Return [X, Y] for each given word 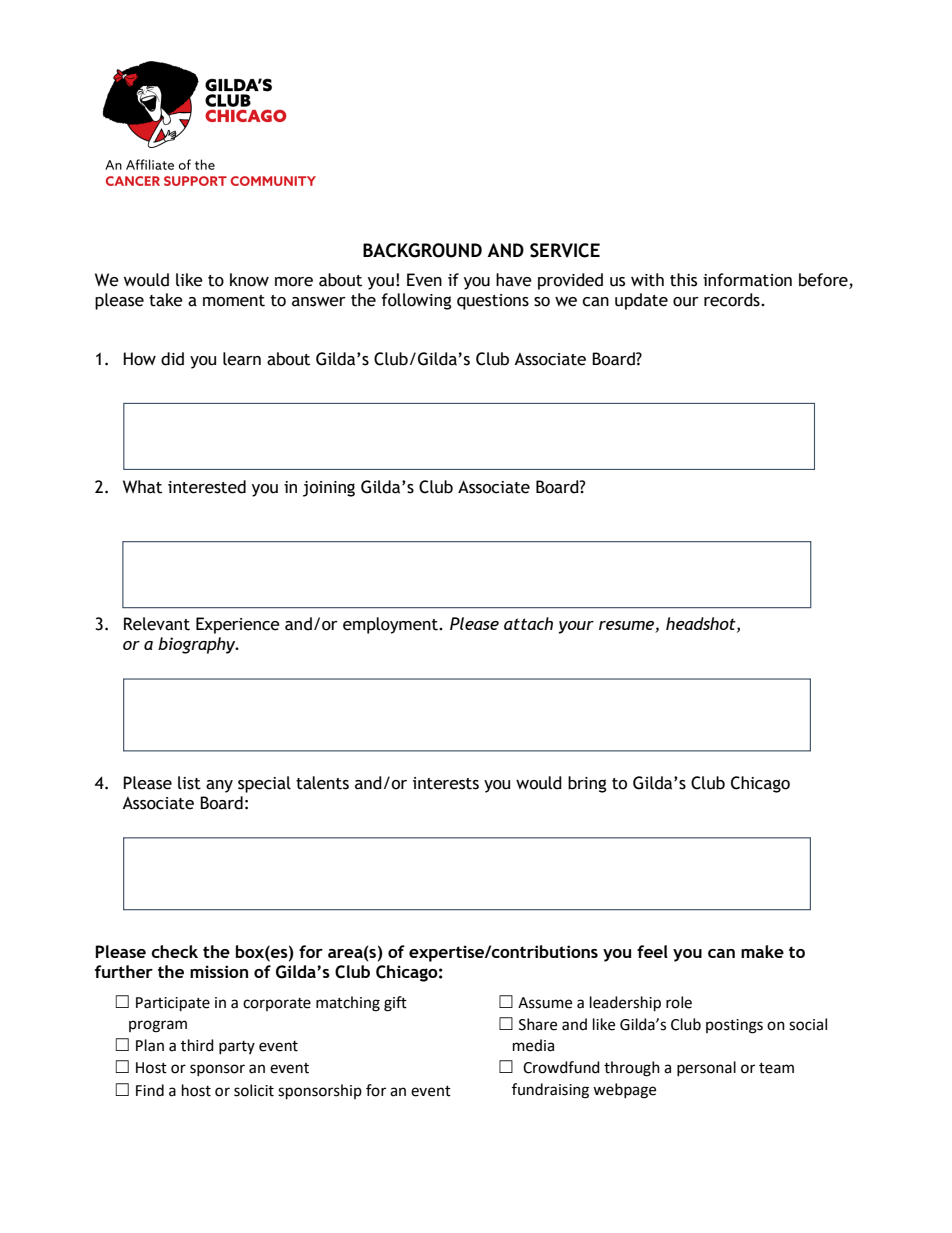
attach [528, 623]
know [249, 280]
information [747, 280]
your [576, 627]
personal [706, 1068]
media [533, 1045]
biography [198, 645]
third [197, 1045]
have [514, 280]
